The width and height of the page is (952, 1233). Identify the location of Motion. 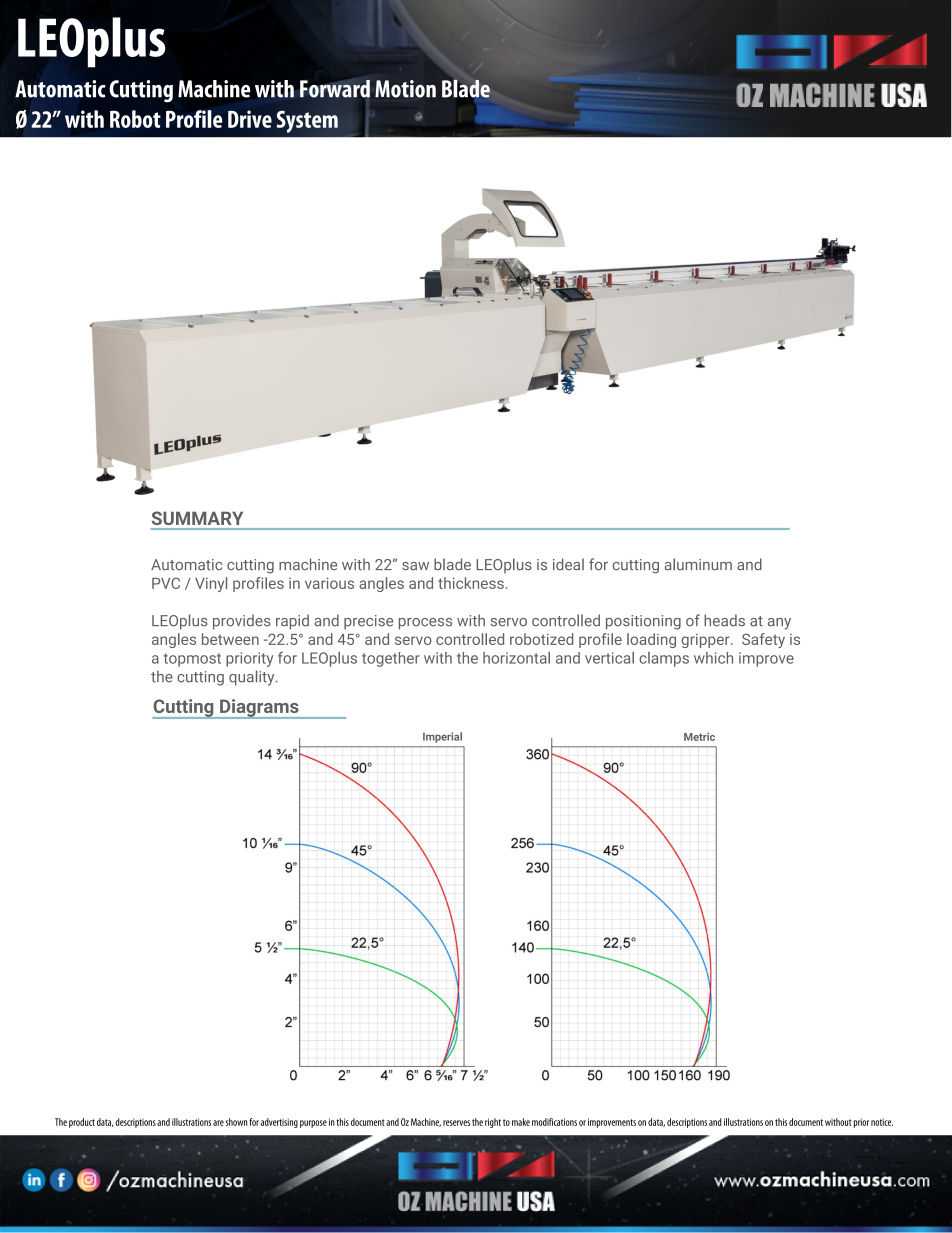
(405, 89).
